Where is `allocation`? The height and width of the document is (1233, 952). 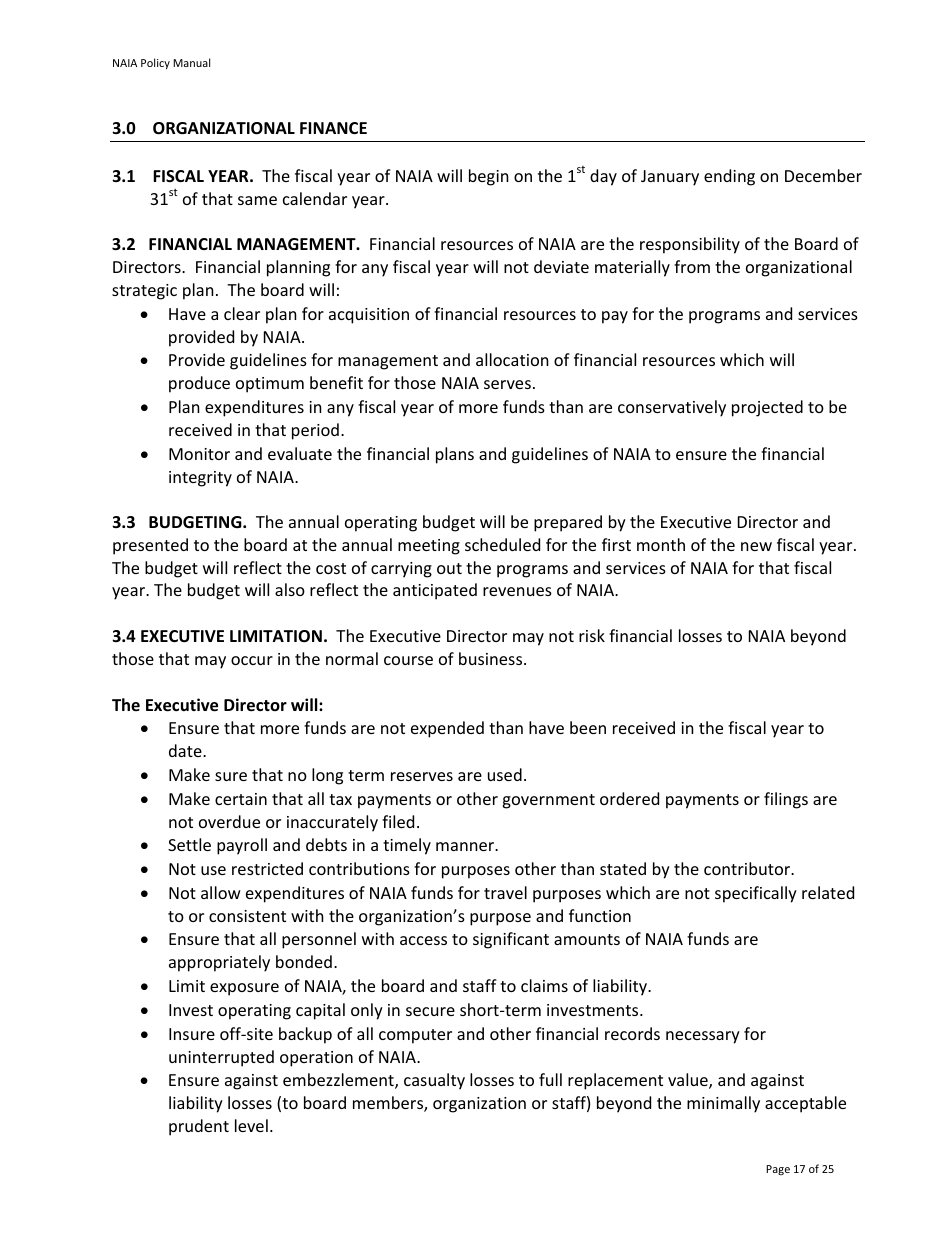 allocation is located at coordinates (512, 359).
